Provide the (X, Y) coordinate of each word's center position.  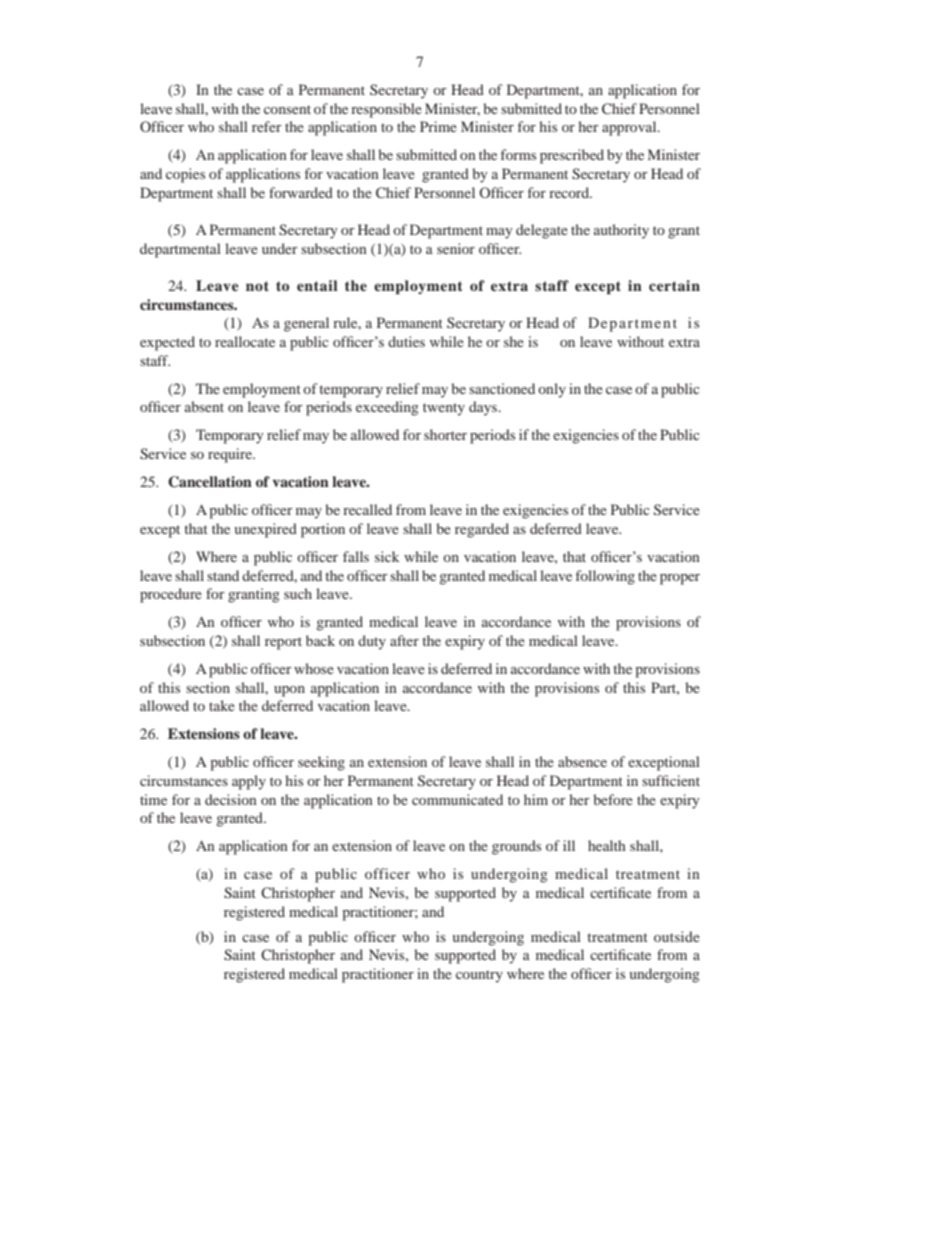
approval (630, 128)
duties (406, 341)
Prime (438, 126)
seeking (321, 763)
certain (674, 285)
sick (387, 556)
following (605, 577)
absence (582, 761)
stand (223, 575)
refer (267, 126)
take (222, 705)
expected (167, 343)
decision (231, 799)
